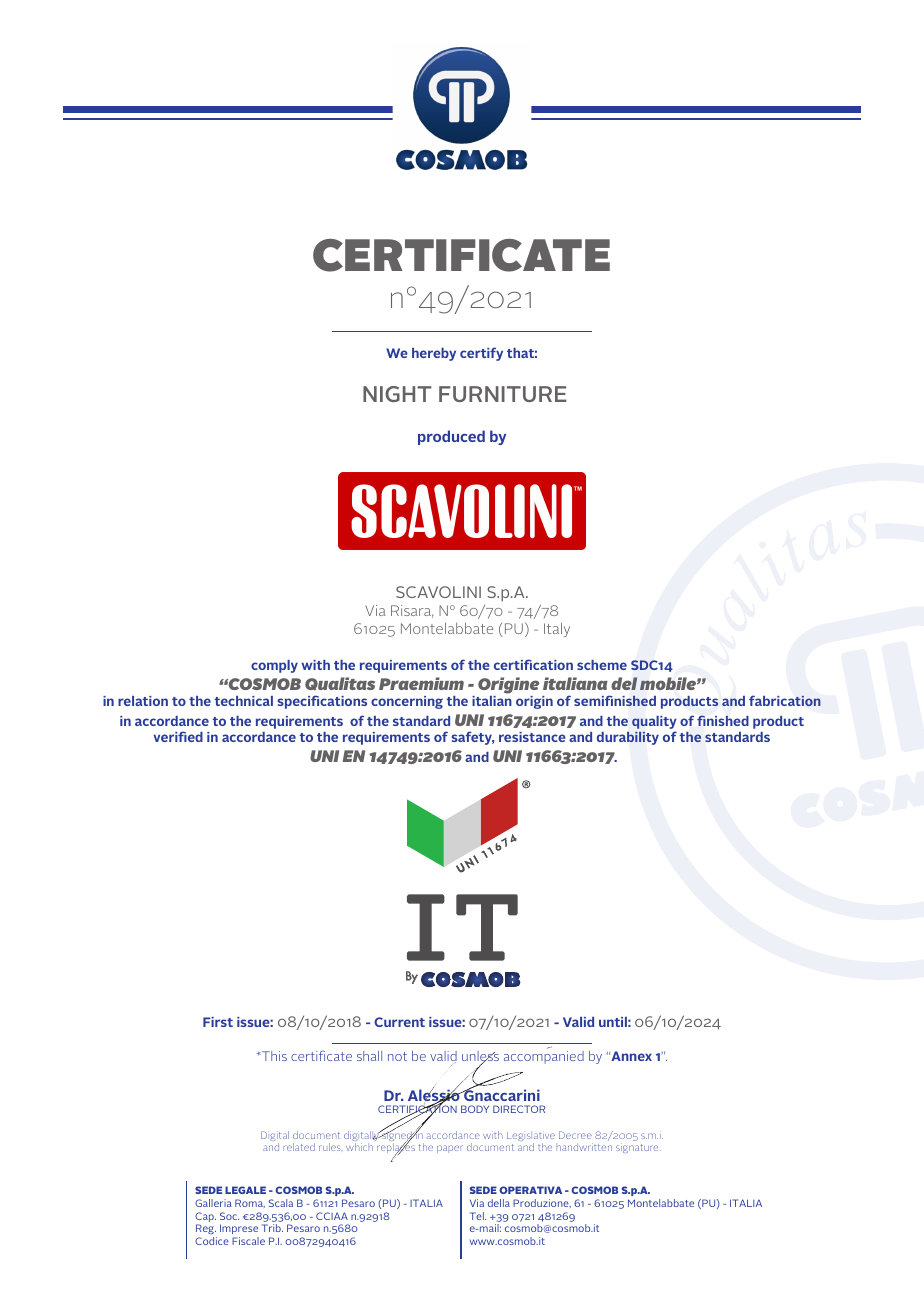 This screenshot has width=924, height=1297. What do you see at coordinates (602, 665) in the screenshot?
I see `scheme` at bounding box center [602, 665].
